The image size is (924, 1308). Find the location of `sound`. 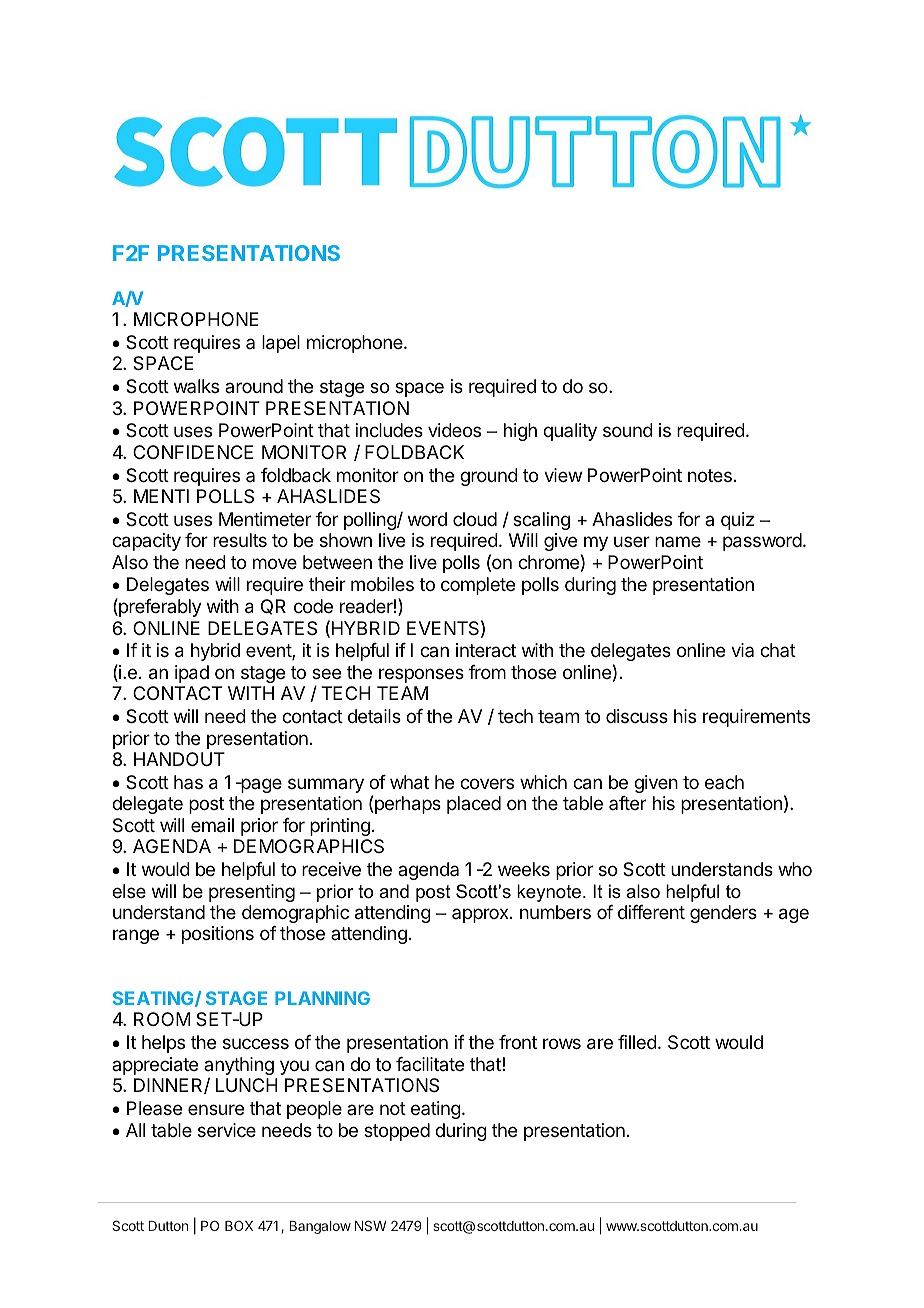

sound is located at coordinates (628, 430).
